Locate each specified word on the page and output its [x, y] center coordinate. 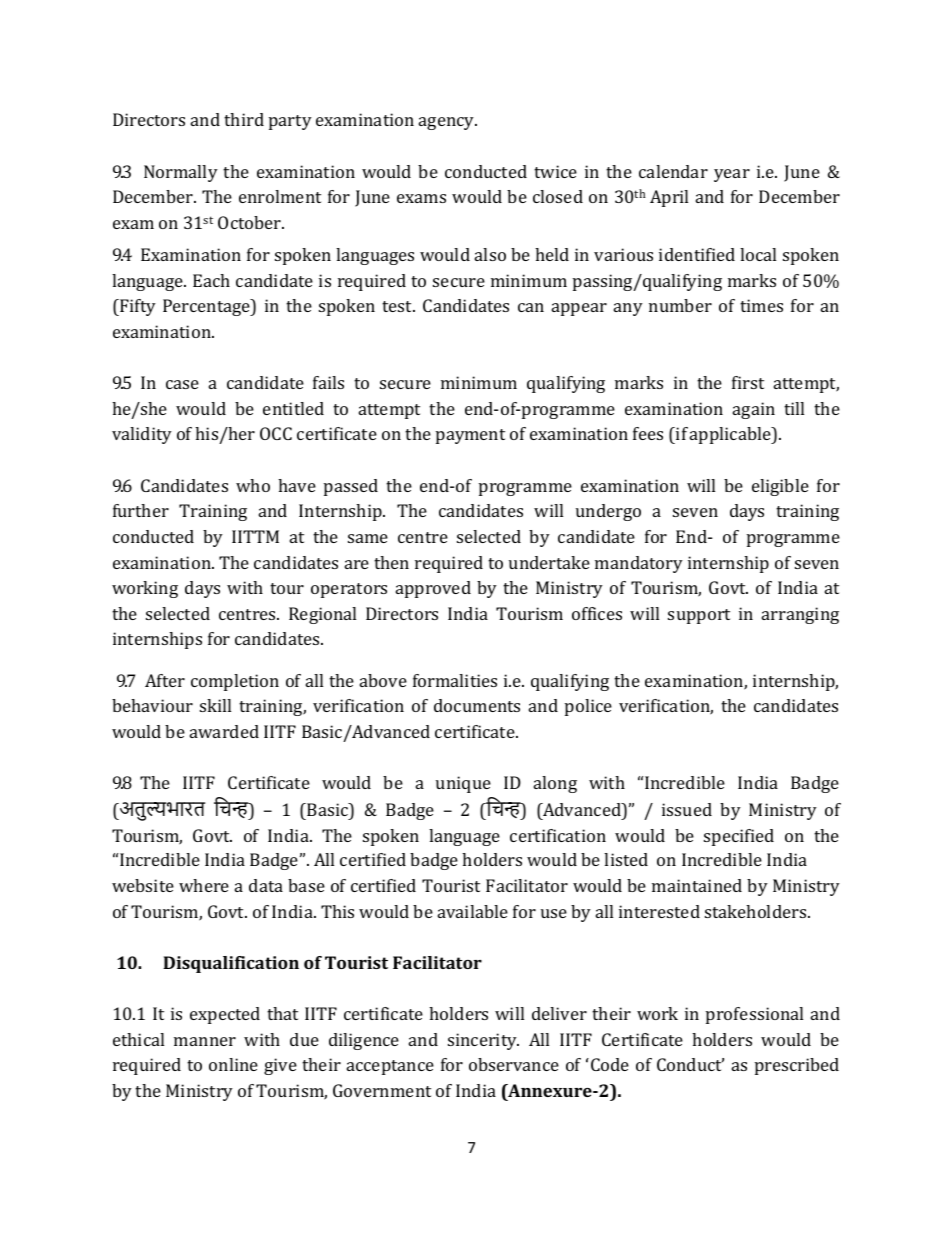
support [699, 616]
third [244, 119]
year [732, 175]
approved [433, 589]
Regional [322, 615]
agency [448, 123]
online [233, 1064]
